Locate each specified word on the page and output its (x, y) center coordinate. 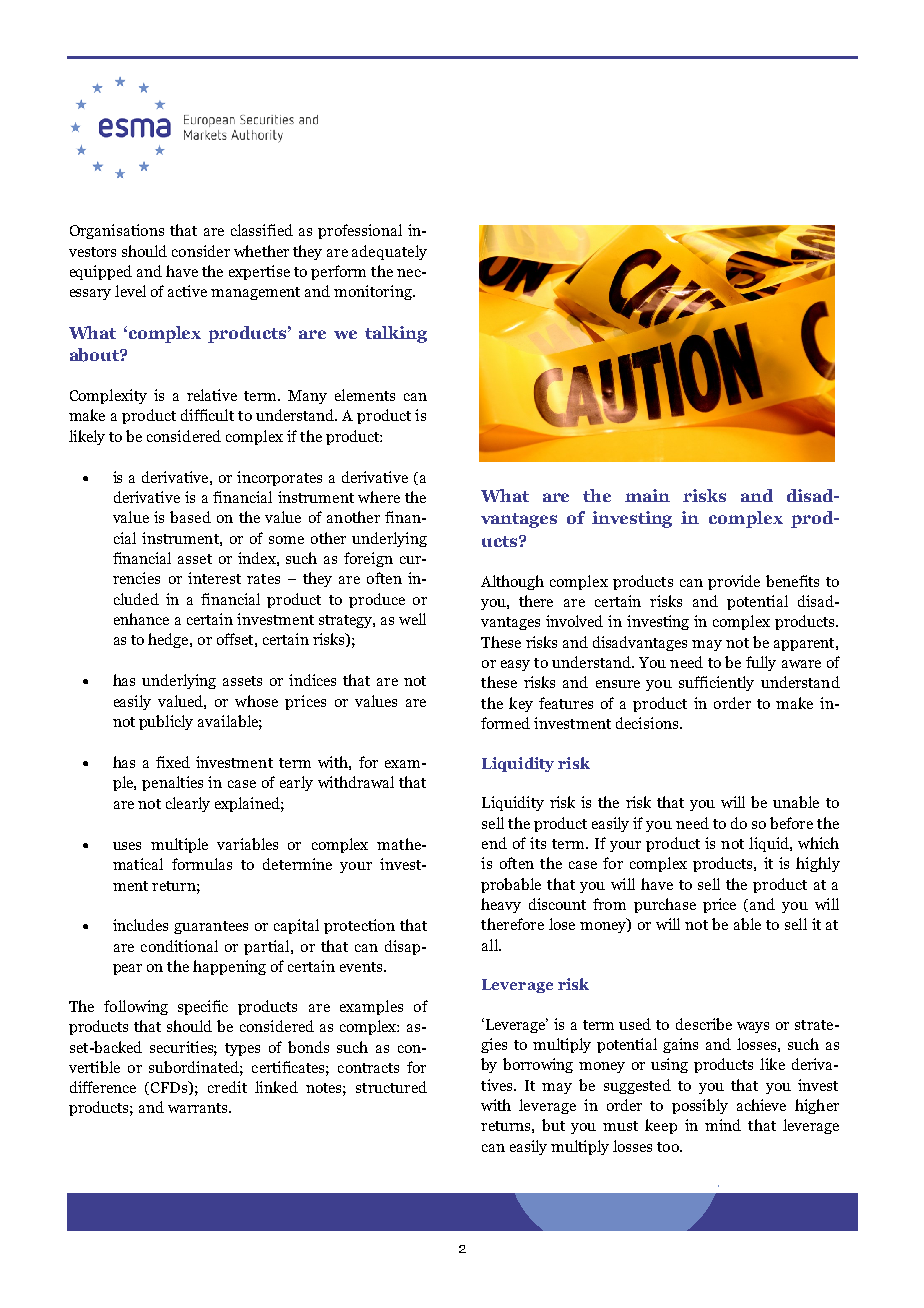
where (379, 497)
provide (734, 582)
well (412, 619)
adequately (389, 252)
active (187, 291)
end (494, 843)
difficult (207, 415)
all (491, 945)
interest (214, 578)
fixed (173, 762)
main (647, 495)
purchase (665, 905)
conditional (179, 946)
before (791, 823)
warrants (199, 1108)
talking (396, 334)
